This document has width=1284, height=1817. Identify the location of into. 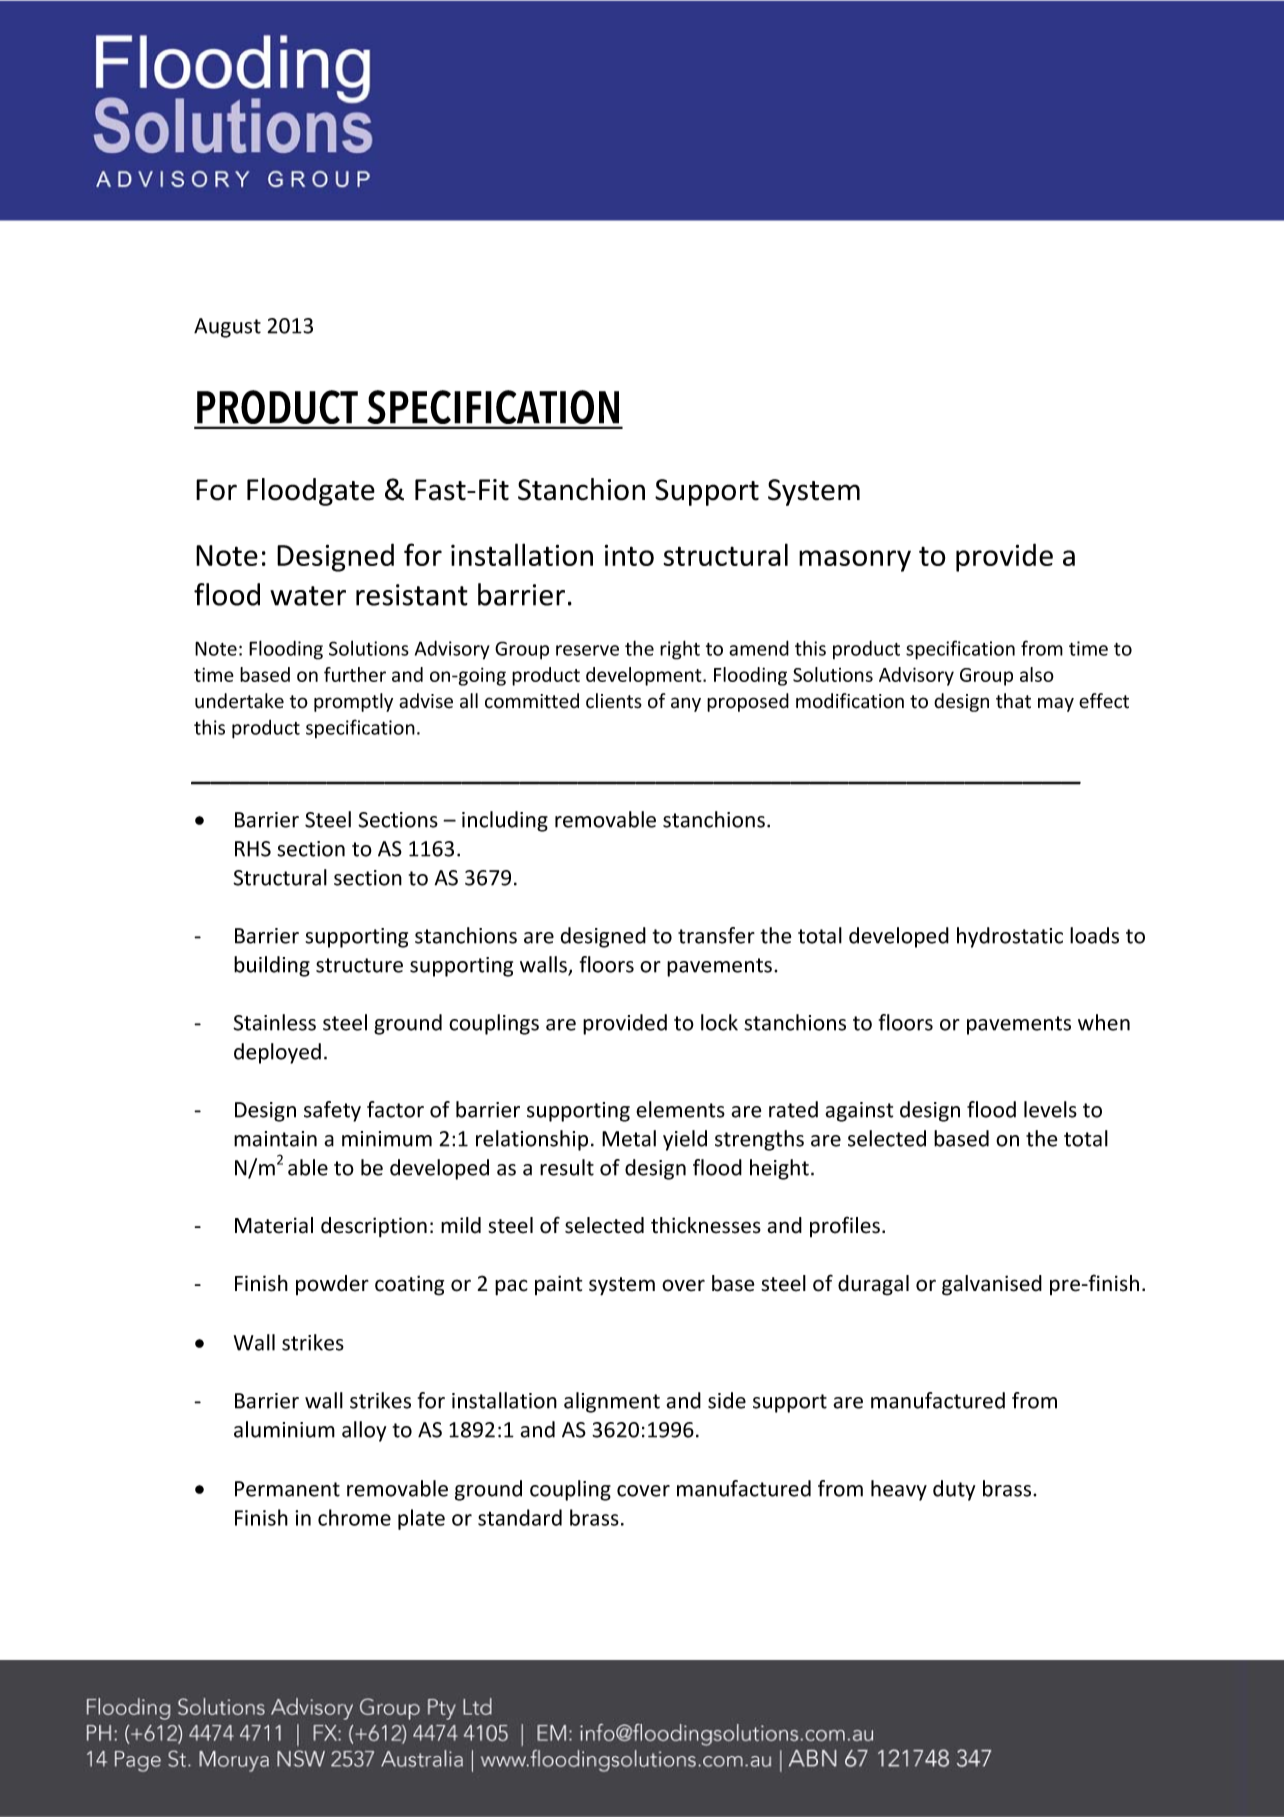
(629, 555).
